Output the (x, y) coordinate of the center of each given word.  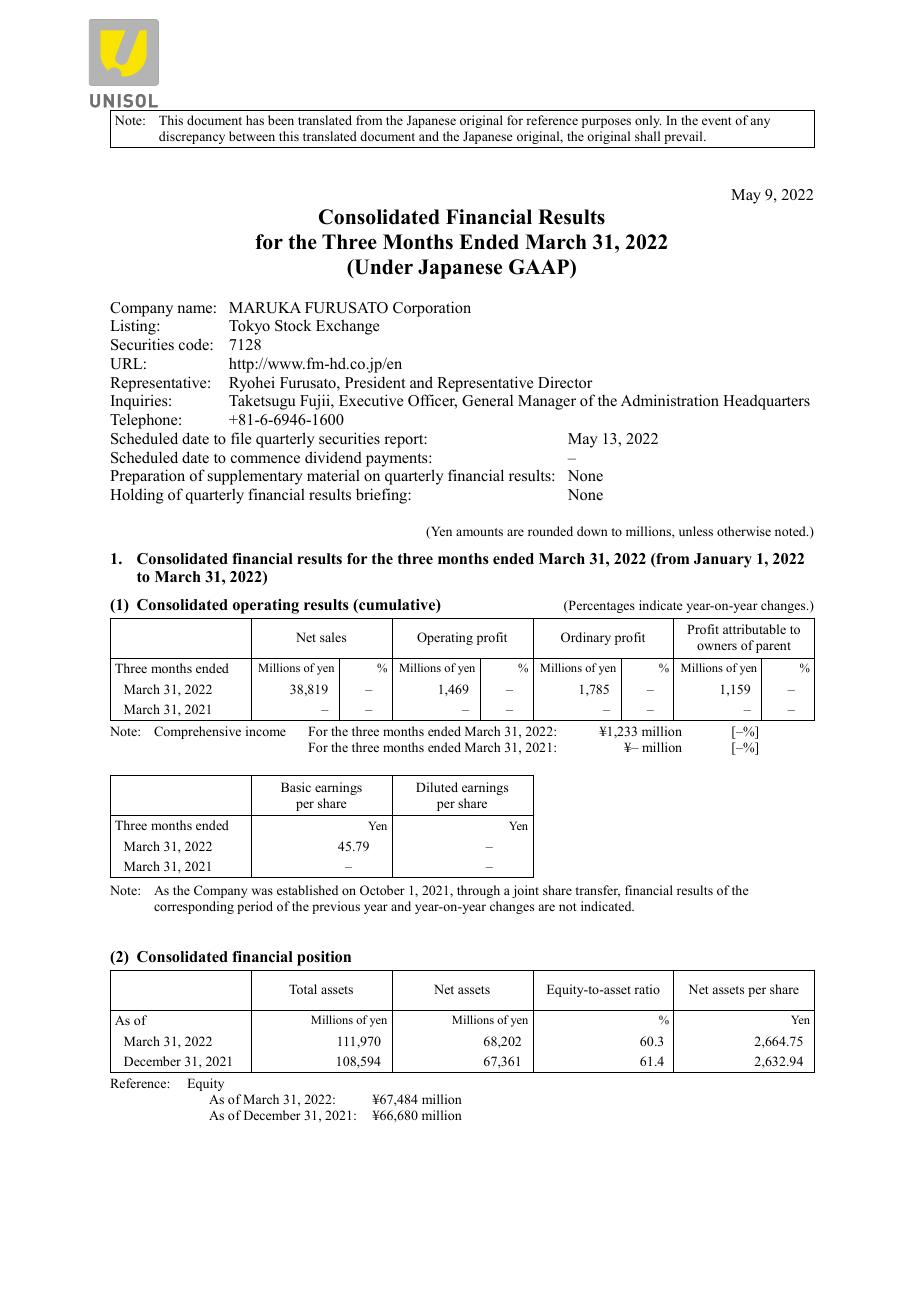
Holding (137, 496)
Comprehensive (197, 732)
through (478, 891)
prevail (684, 137)
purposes (606, 123)
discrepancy (192, 137)
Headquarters (766, 402)
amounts (479, 532)
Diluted (437, 787)
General (487, 400)
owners (717, 646)
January (723, 560)
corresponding (194, 907)
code (195, 344)
